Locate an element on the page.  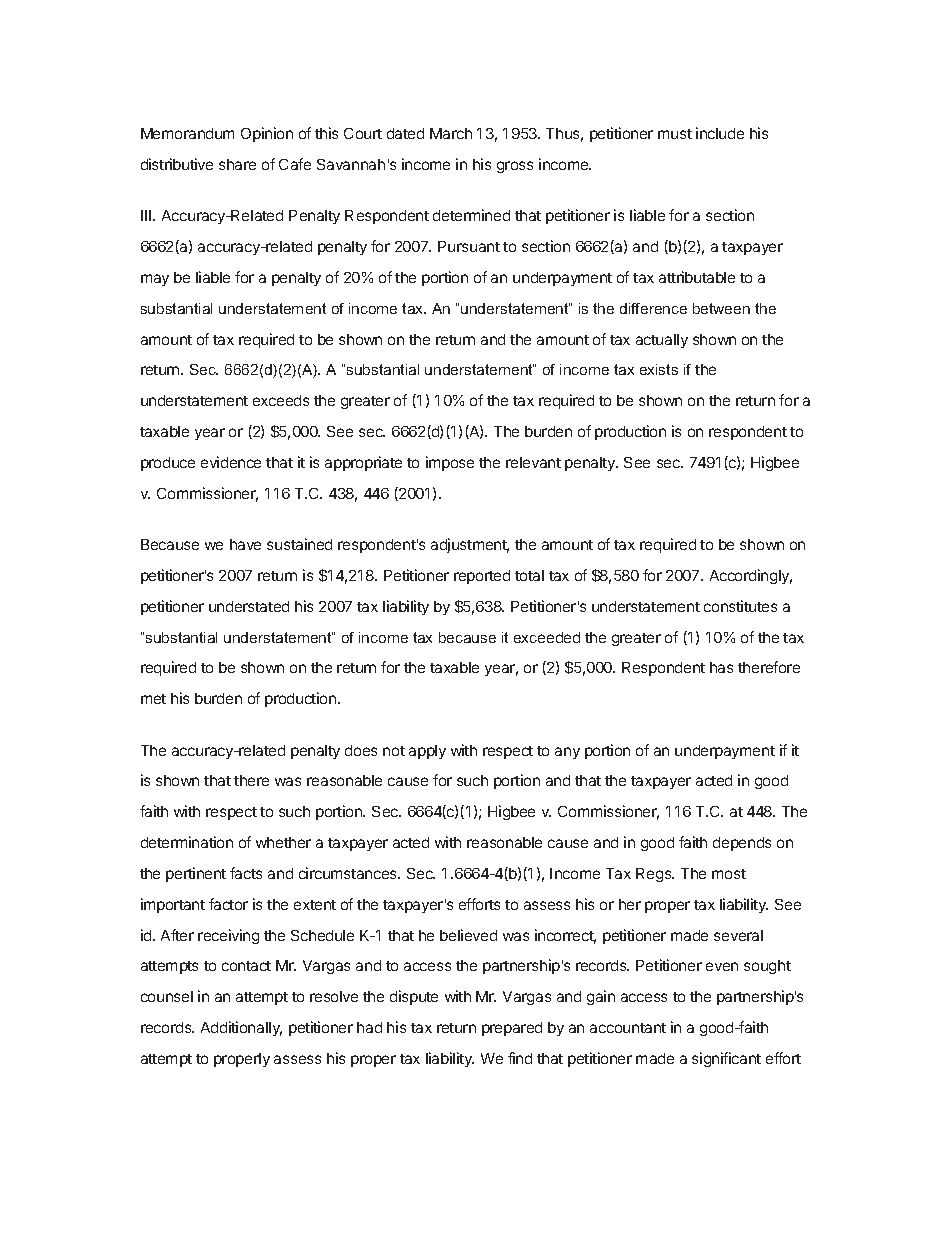
share is located at coordinates (237, 164).
